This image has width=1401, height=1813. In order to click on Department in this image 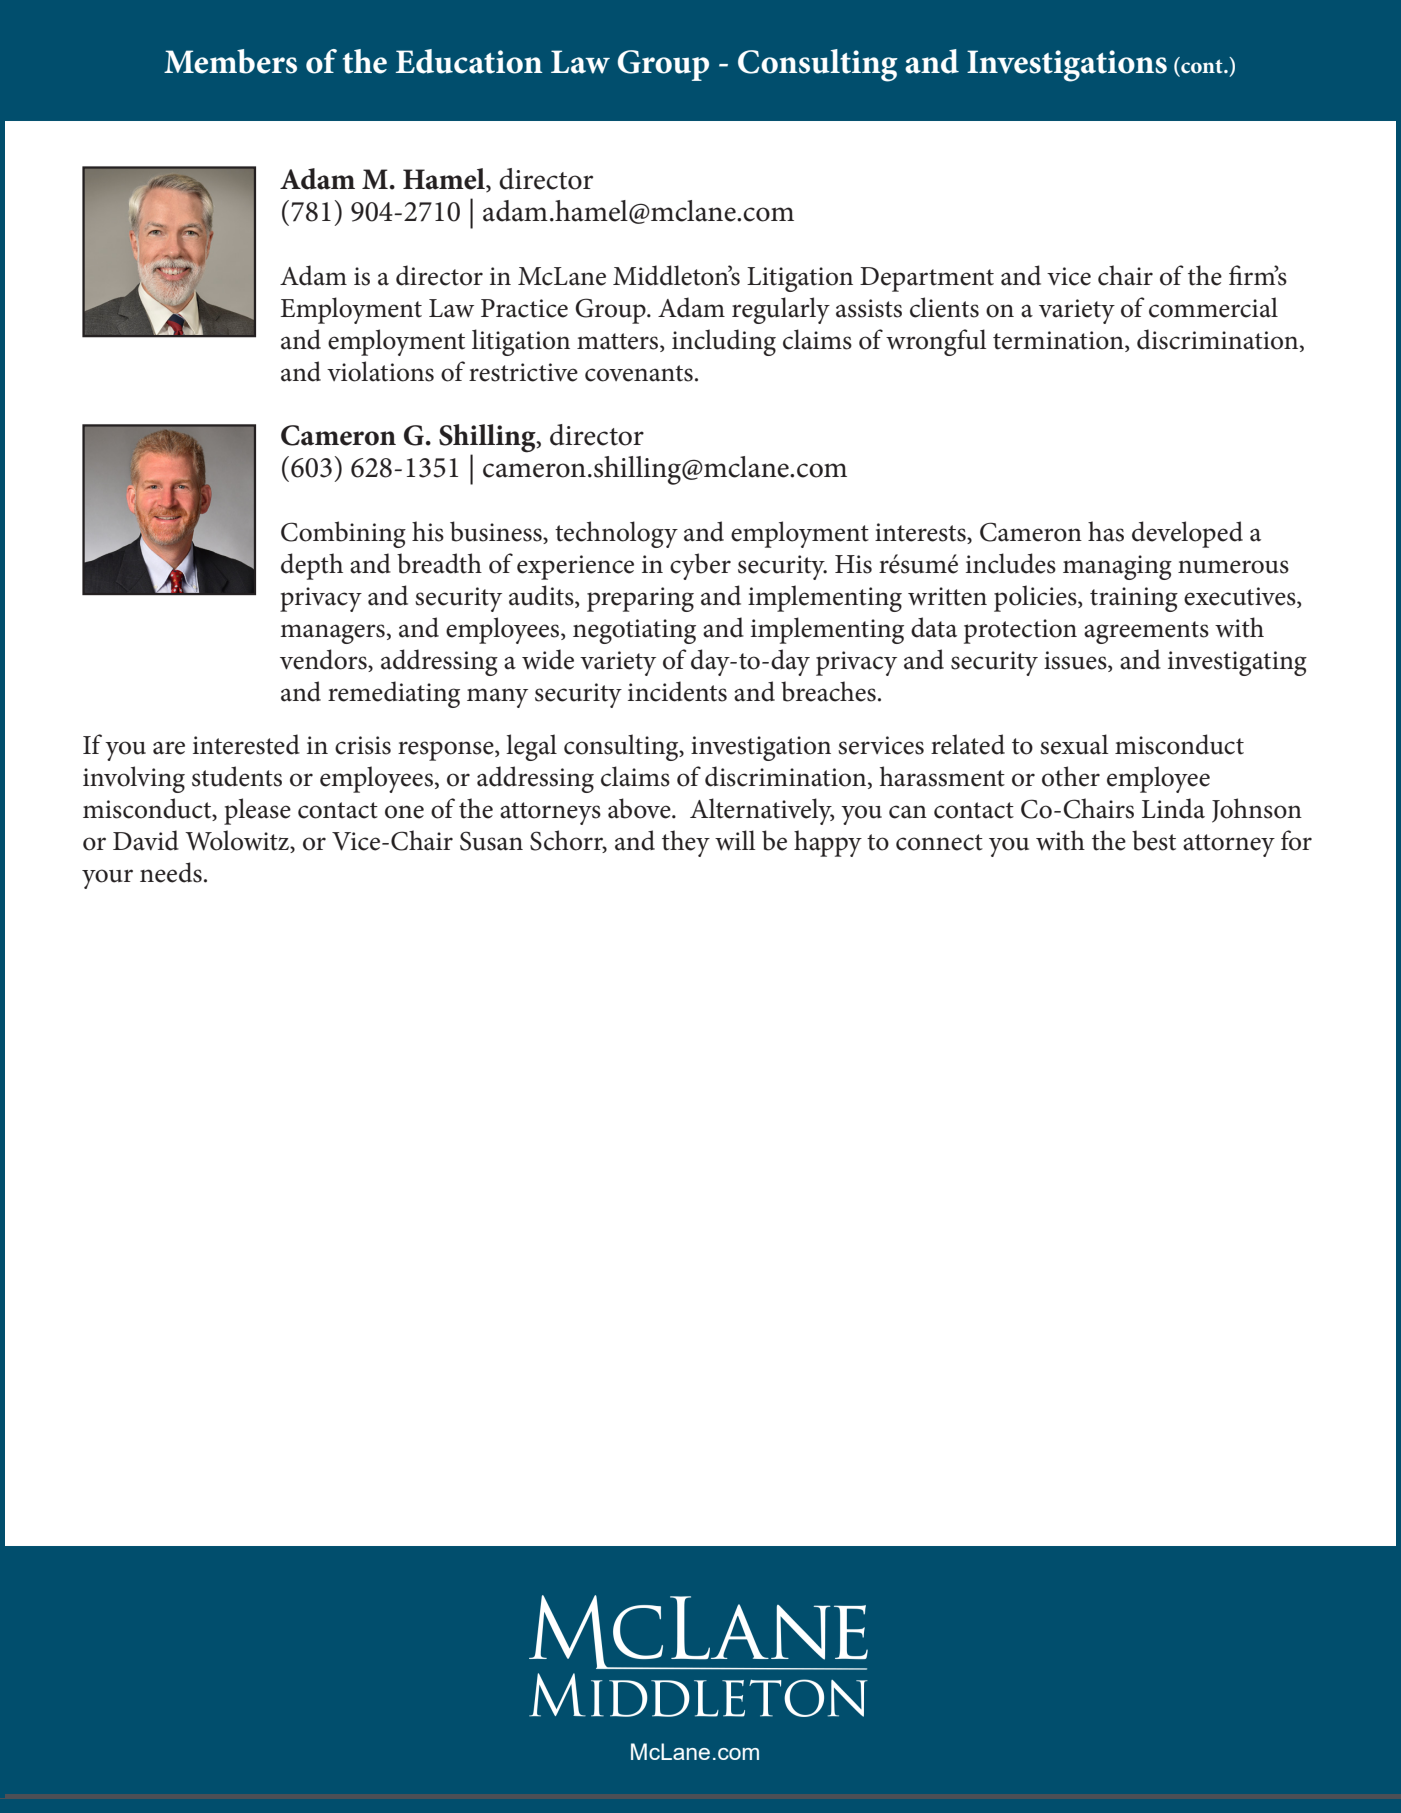, I will do `click(927, 279)`.
